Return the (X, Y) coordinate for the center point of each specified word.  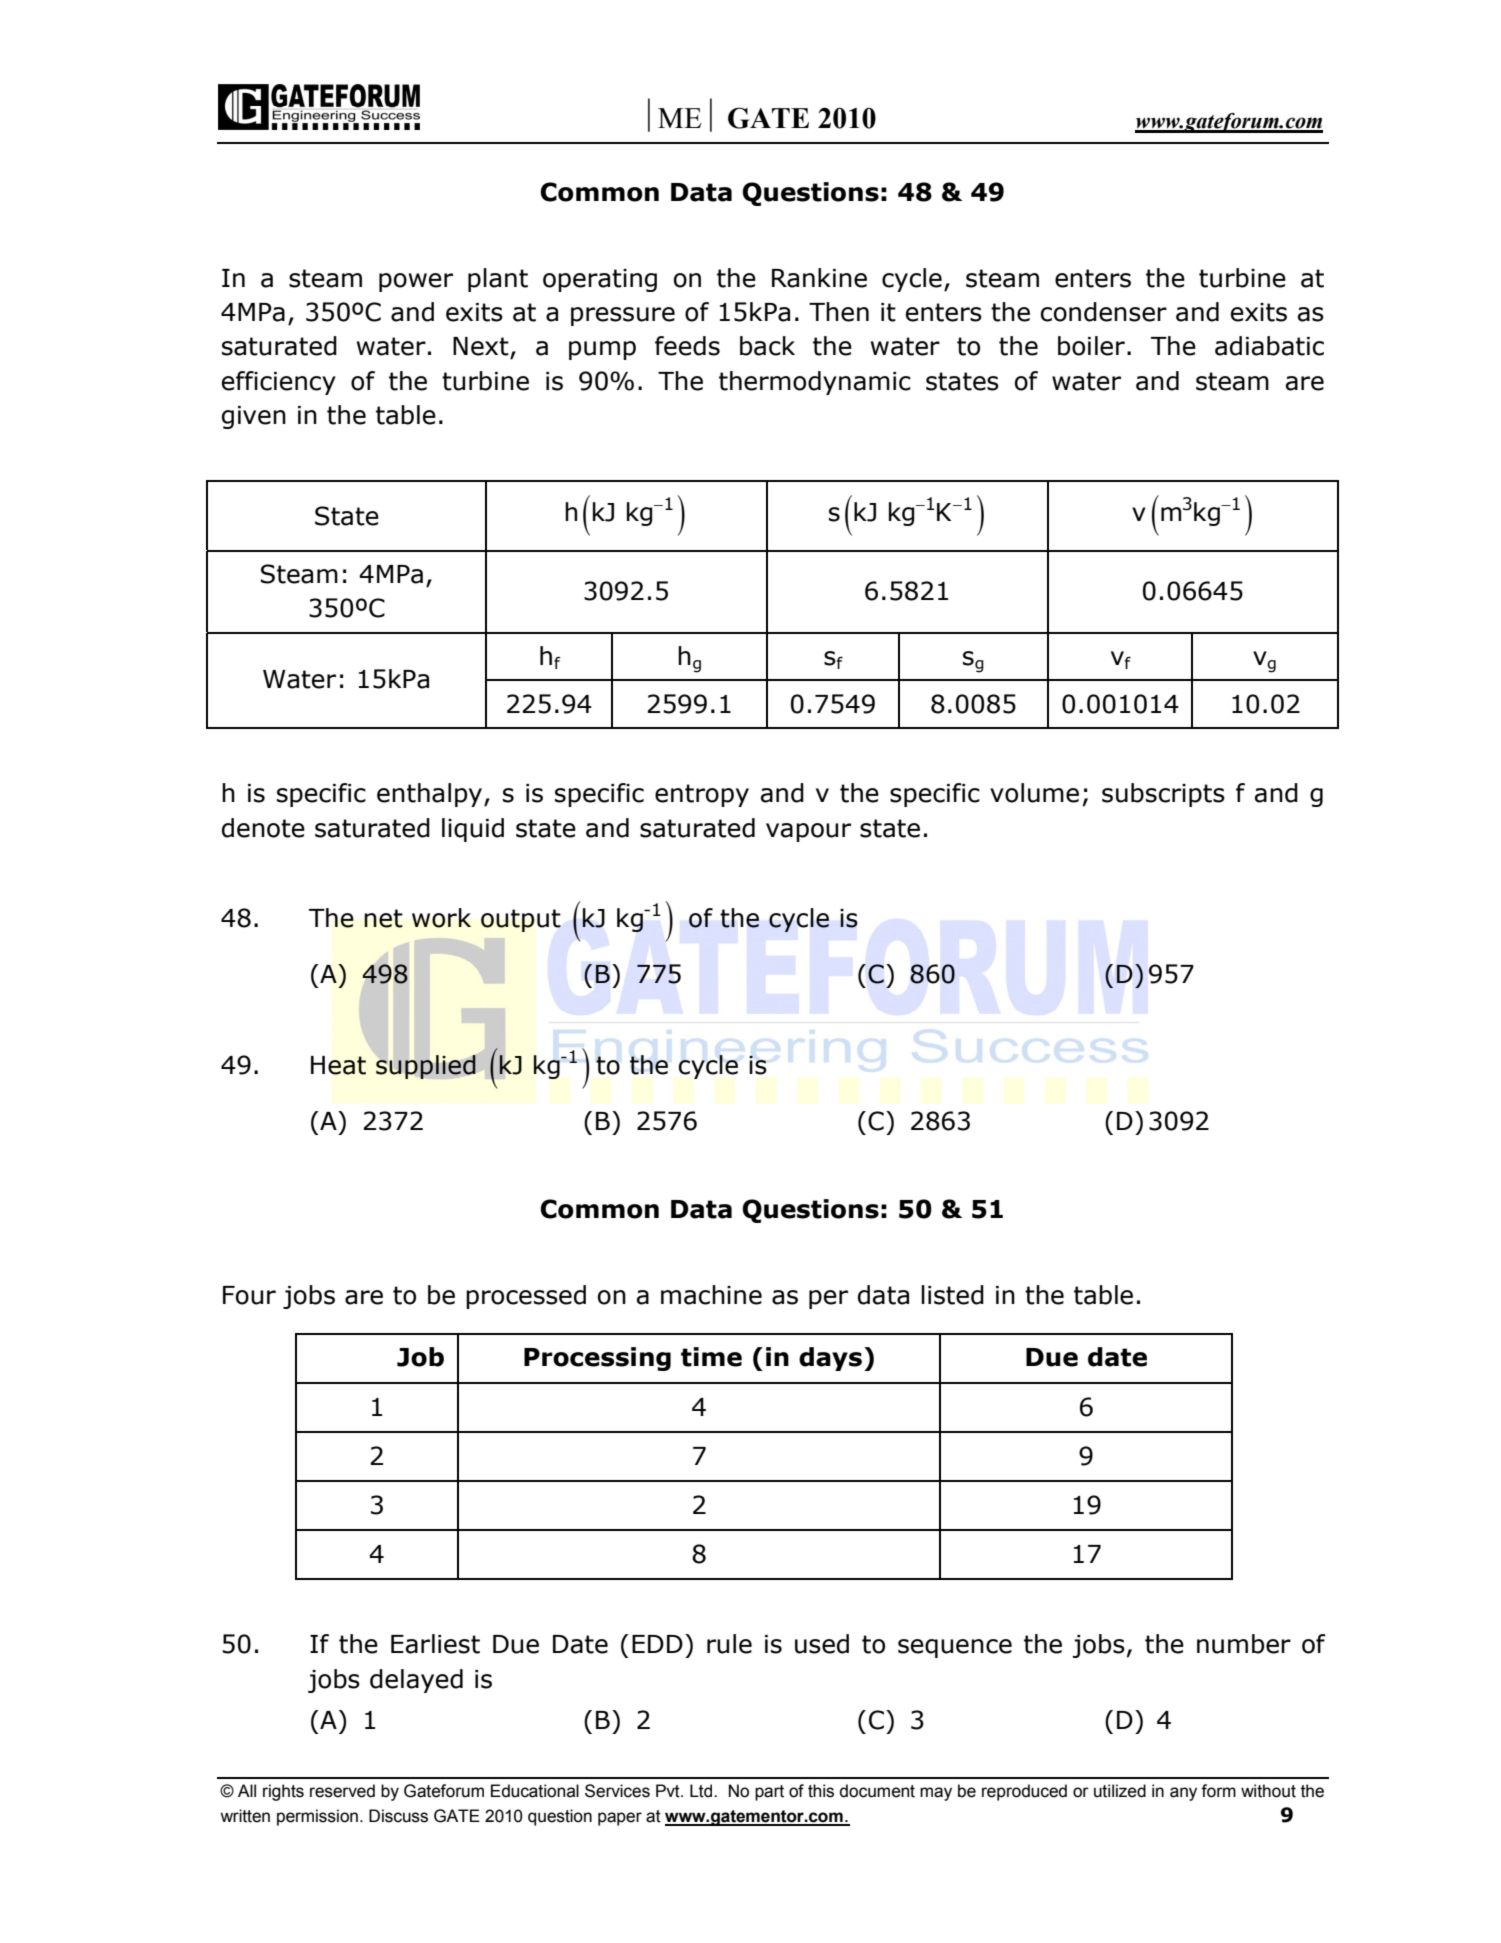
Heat (338, 1065)
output (521, 920)
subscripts (1163, 795)
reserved (342, 1791)
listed (952, 1295)
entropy (702, 795)
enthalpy (431, 795)
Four (249, 1295)
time (711, 1357)
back (767, 346)
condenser (1104, 312)
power (416, 282)
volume (1034, 793)
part (769, 1793)
